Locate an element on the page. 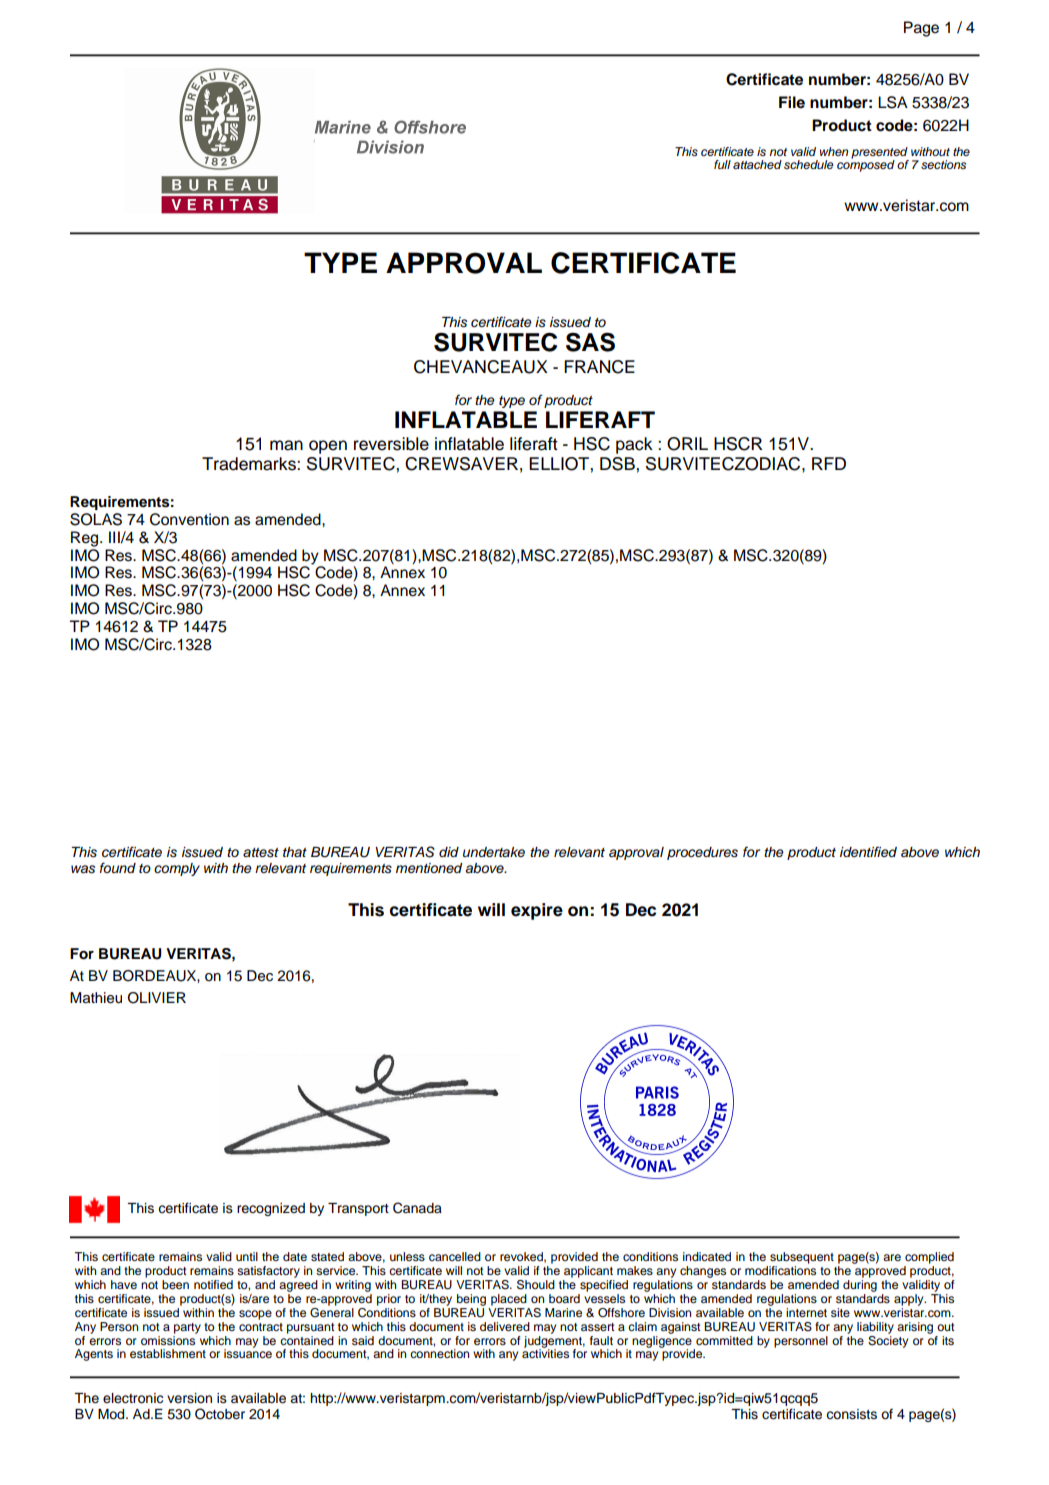 The width and height of the page is (1049, 1485). expire is located at coordinates (537, 911).
